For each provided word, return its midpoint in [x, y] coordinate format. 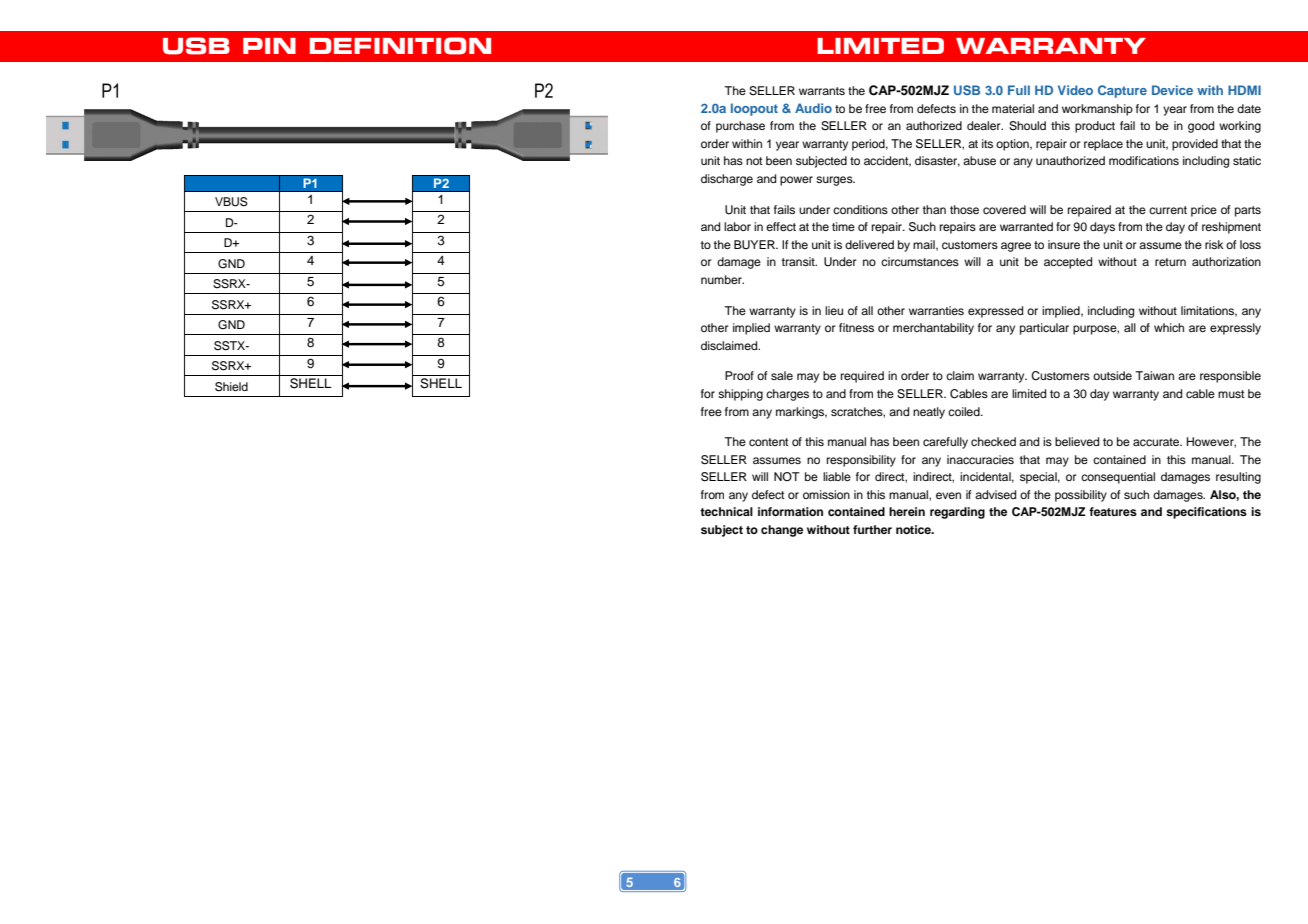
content [768, 442]
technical [726, 511]
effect [781, 226]
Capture [1122, 91]
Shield [231, 387]
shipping [740, 395]
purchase [740, 127]
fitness [856, 327]
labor [737, 226]
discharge [727, 180]
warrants [822, 91]
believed [1077, 441]
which [1169, 327]
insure [1064, 244]
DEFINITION [400, 46]
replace [1103, 145]
